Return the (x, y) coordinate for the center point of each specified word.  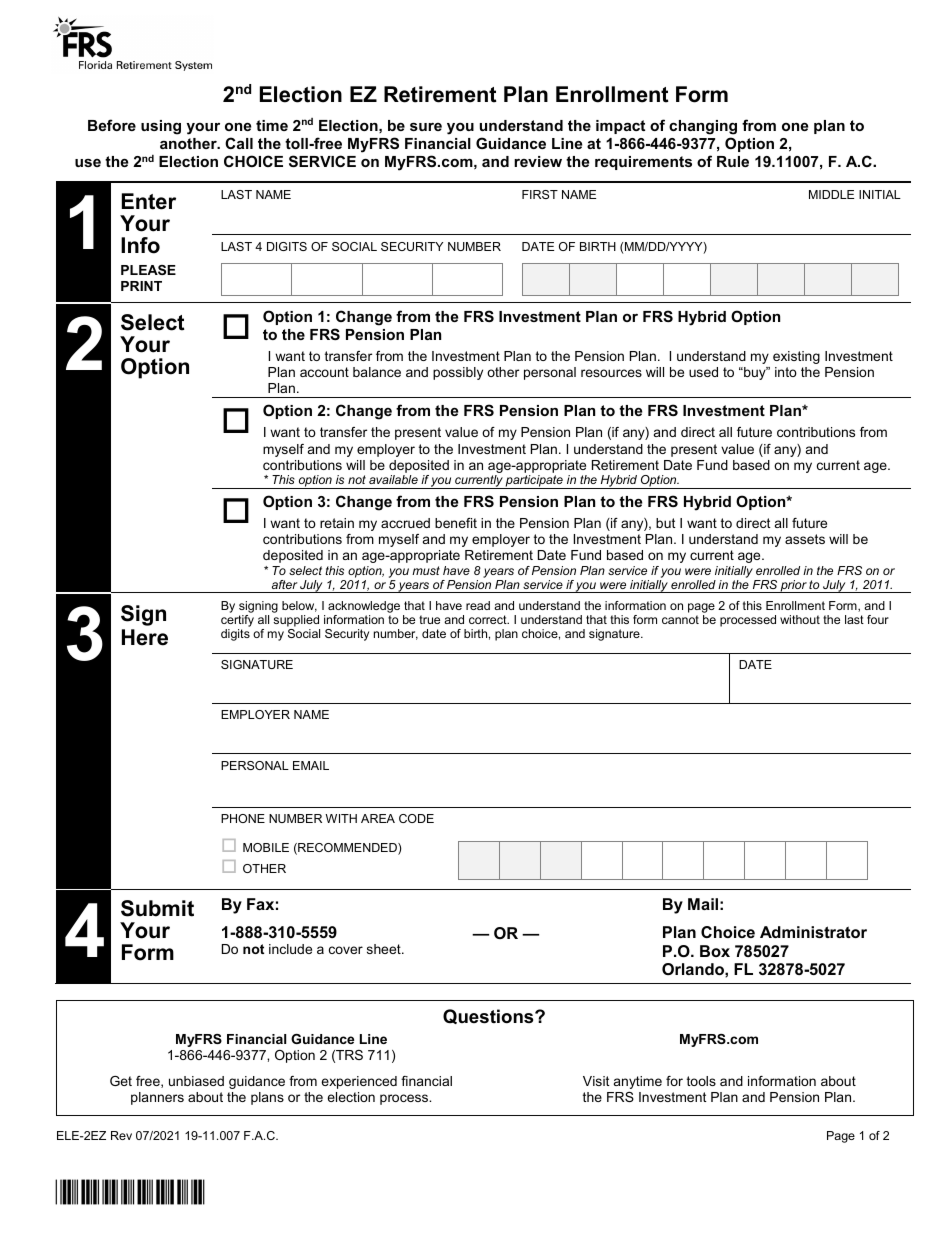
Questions (489, 1016)
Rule (733, 161)
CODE (416, 818)
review (538, 161)
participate (534, 482)
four (878, 619)
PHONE (243, 818)
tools (701, 1081)
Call (239, 143)
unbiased (196, 1081)
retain (337, 523)
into (786, 372)
